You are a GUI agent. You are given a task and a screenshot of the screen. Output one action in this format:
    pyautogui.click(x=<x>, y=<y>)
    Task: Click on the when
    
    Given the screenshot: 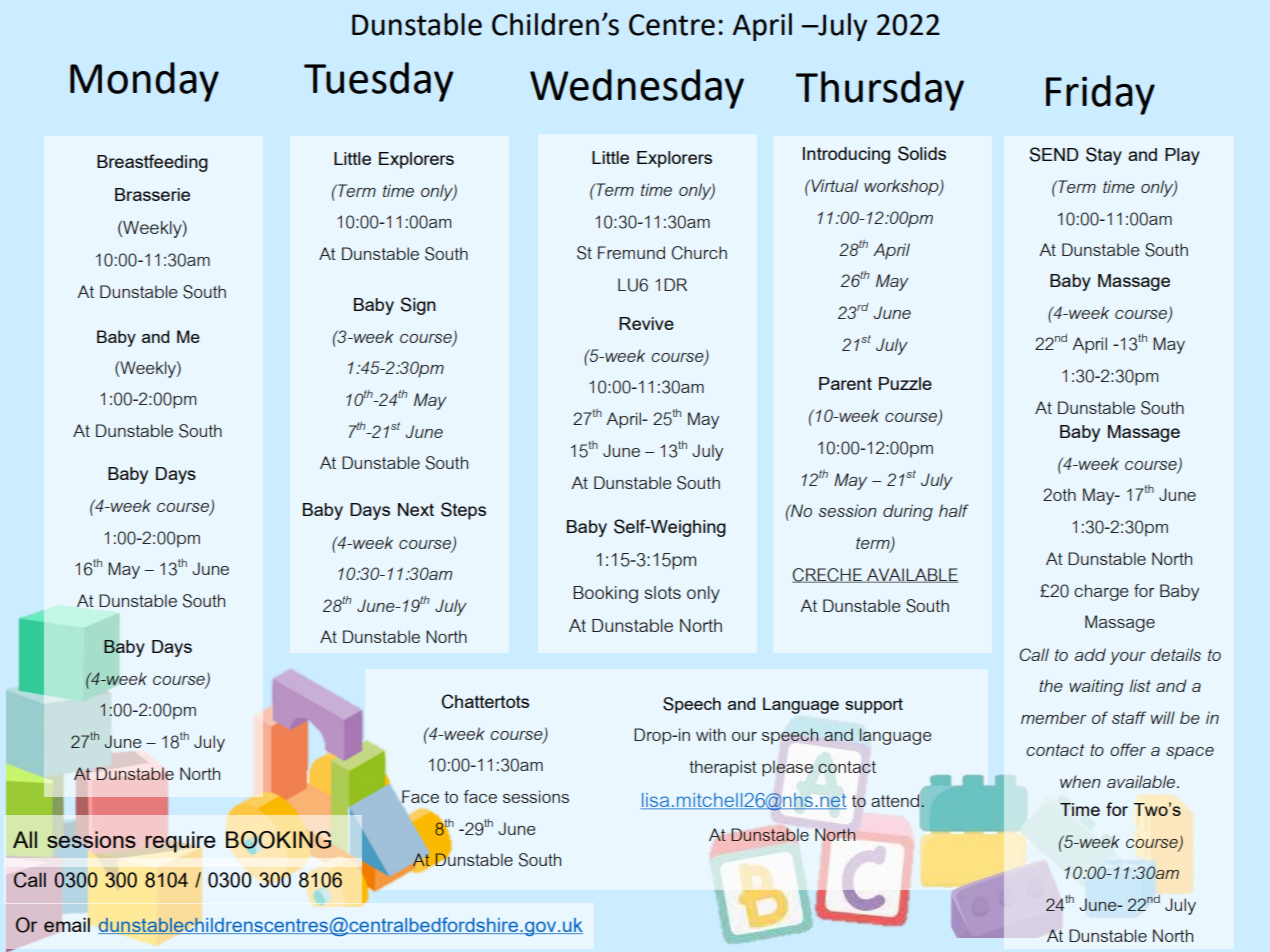 What is the action you would take?
    pyautogui.click(x=1080, y=781)
